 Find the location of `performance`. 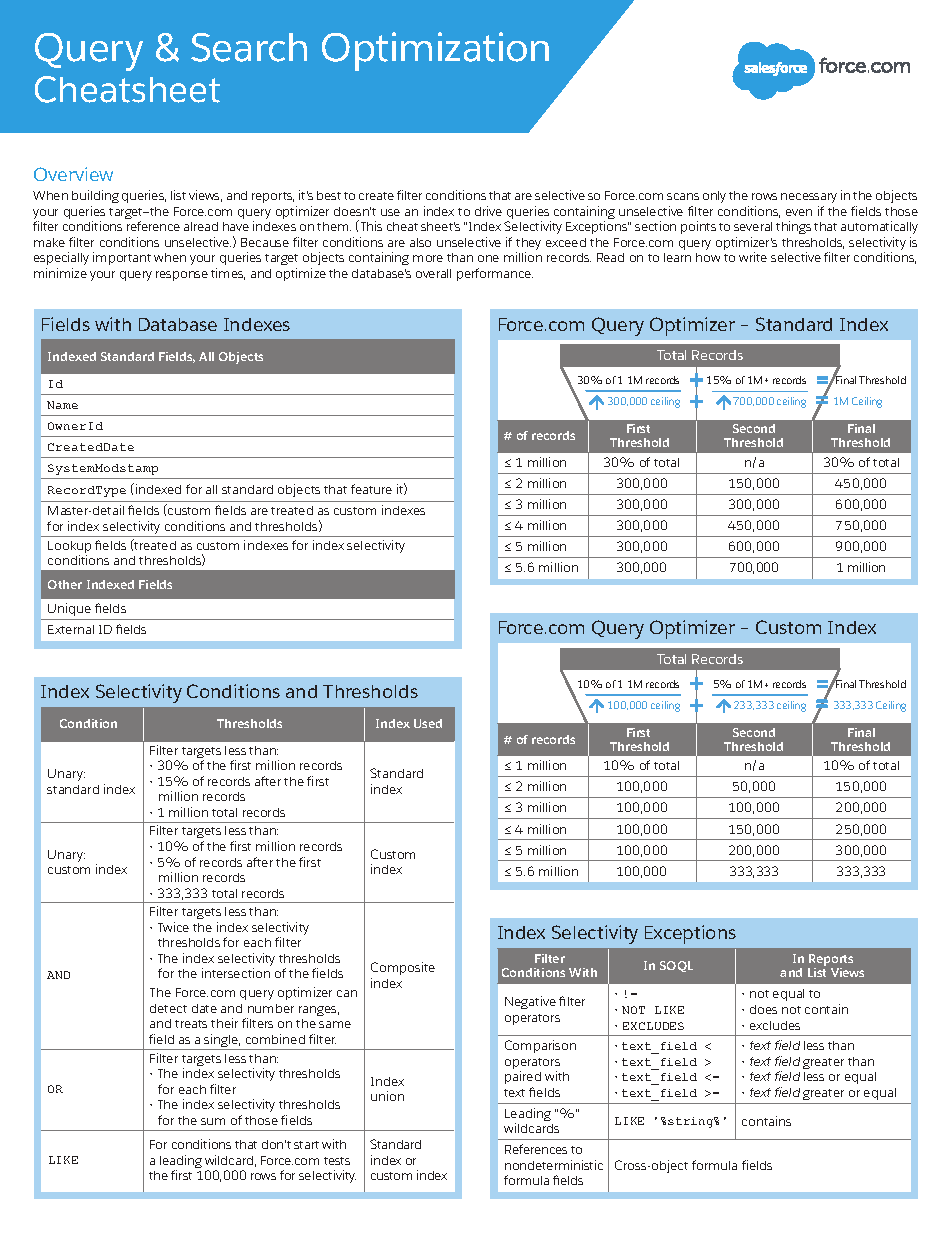

performance is located at coordinates (495, 274).
